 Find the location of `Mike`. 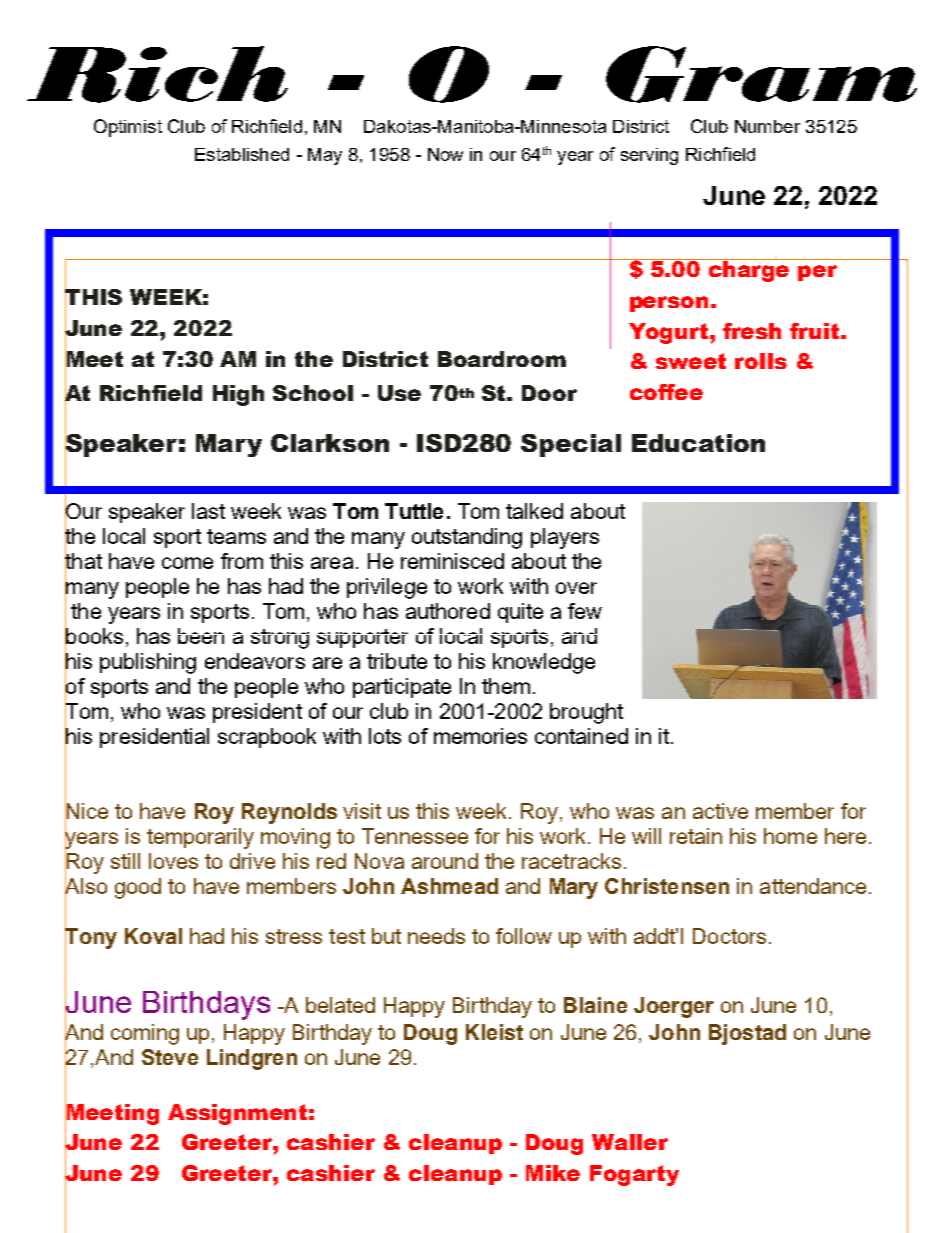

Mike is located at coordinates (553, 1173).
